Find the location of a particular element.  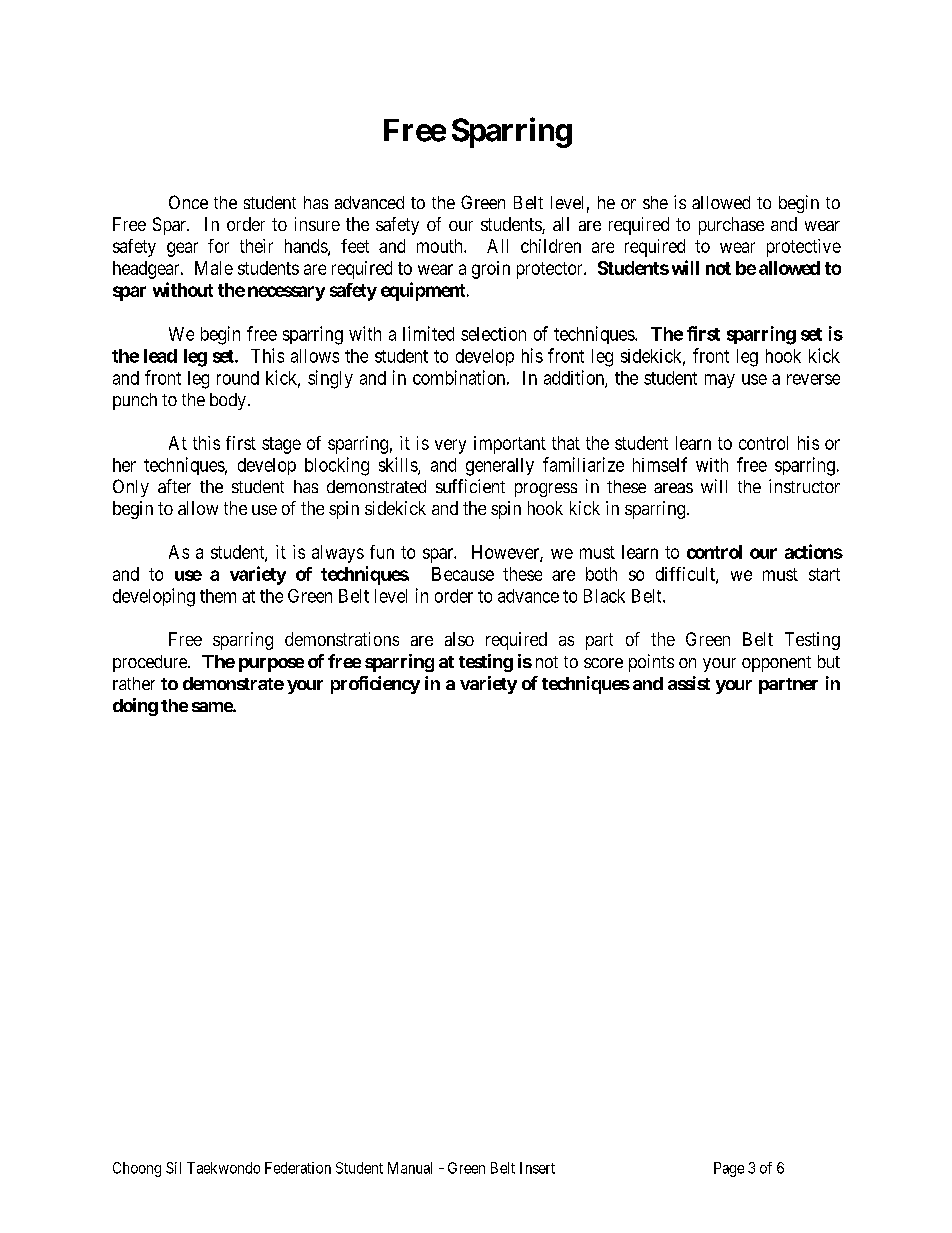

assist is located at coordinates (689, 683).
